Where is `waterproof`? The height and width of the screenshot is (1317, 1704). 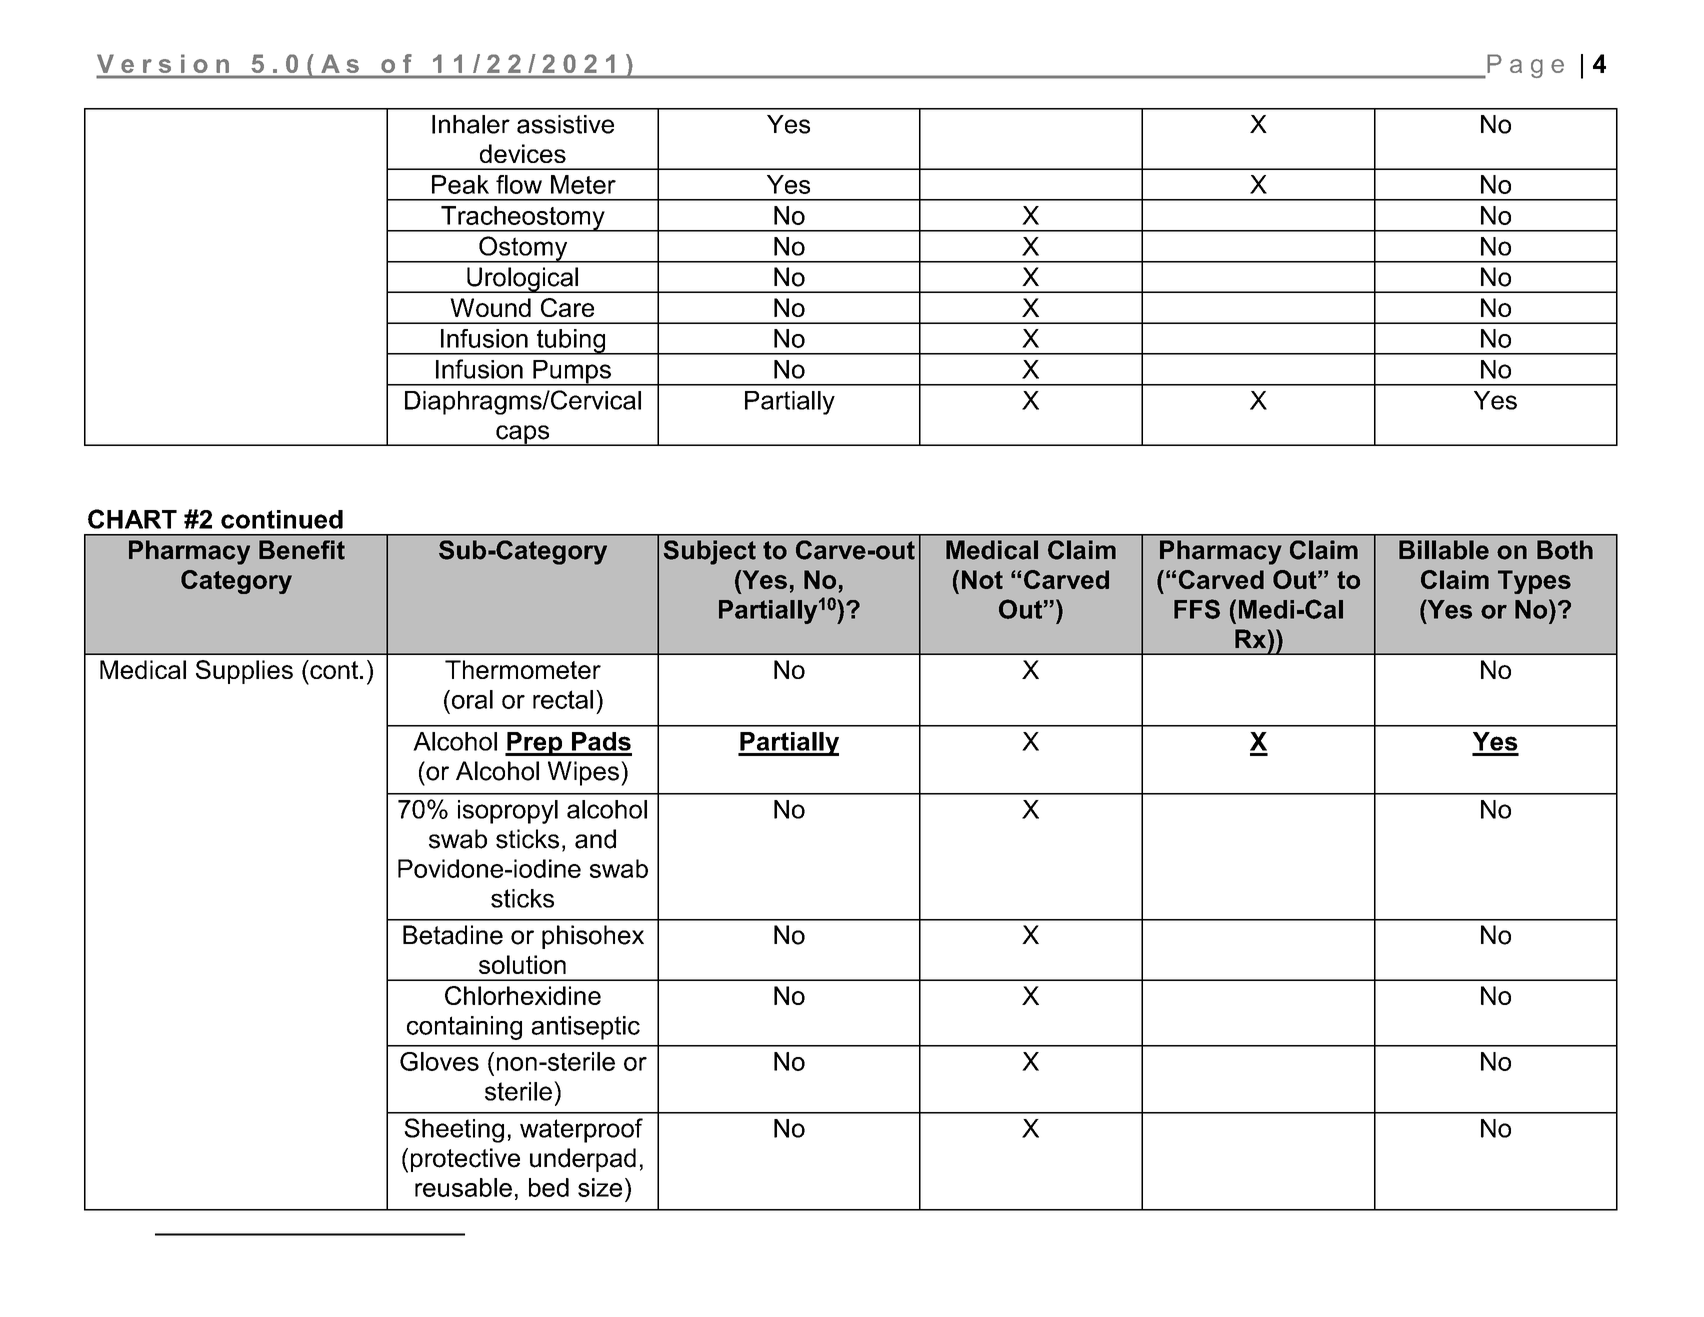
waterproof is located at coordinates (581, 1130).
